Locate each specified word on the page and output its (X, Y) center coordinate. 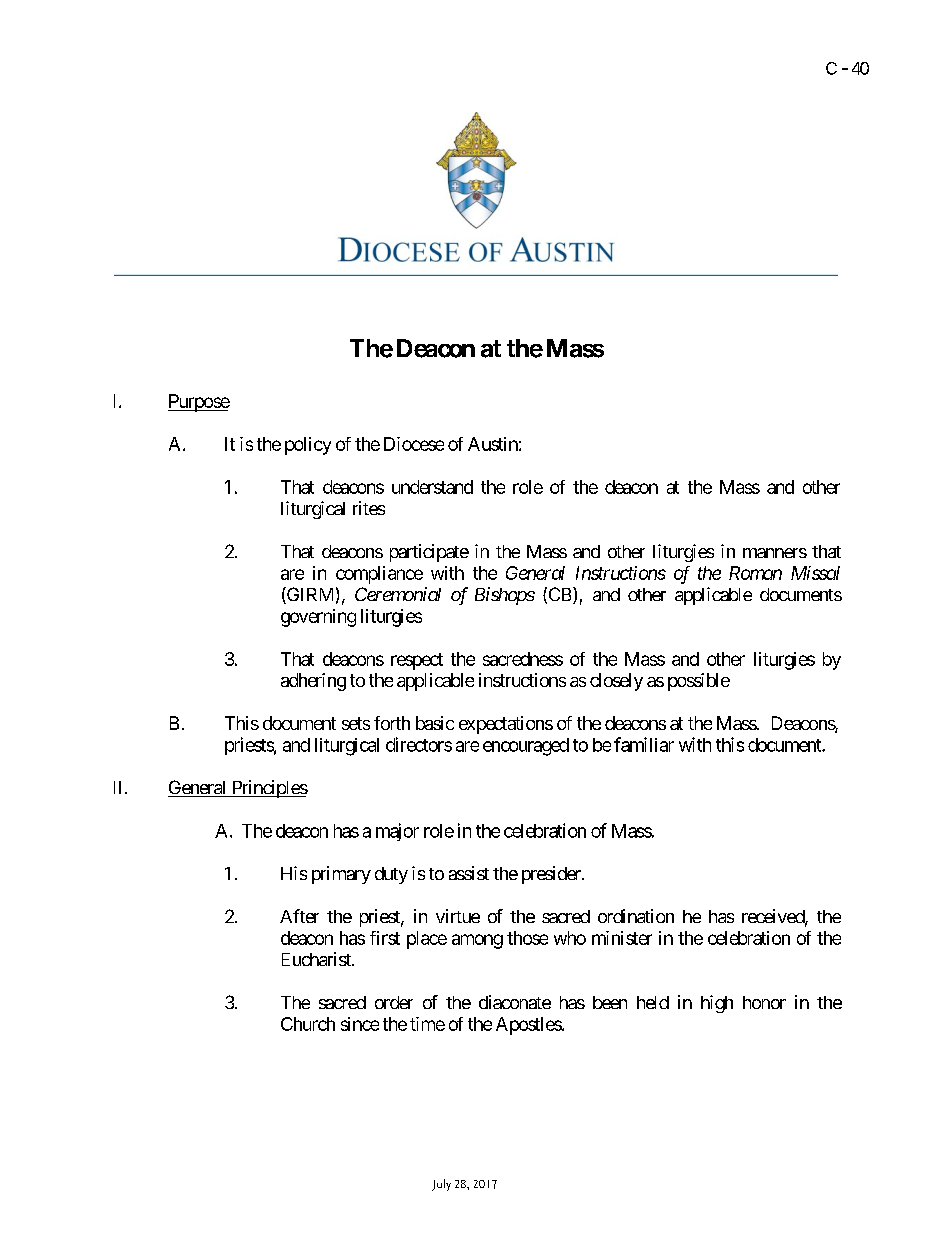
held (653, 1002)
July (441, 1185)
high (717, 1004)
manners (775, 553)
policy (308, 446)
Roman (755, 573)
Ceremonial (398, 594)
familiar (644, 744)
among (477, 941)
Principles (268, 789)
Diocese (414, 444)
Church (308, 1024)
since (360, 1024)
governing (318, 618)
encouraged (526, 747)
